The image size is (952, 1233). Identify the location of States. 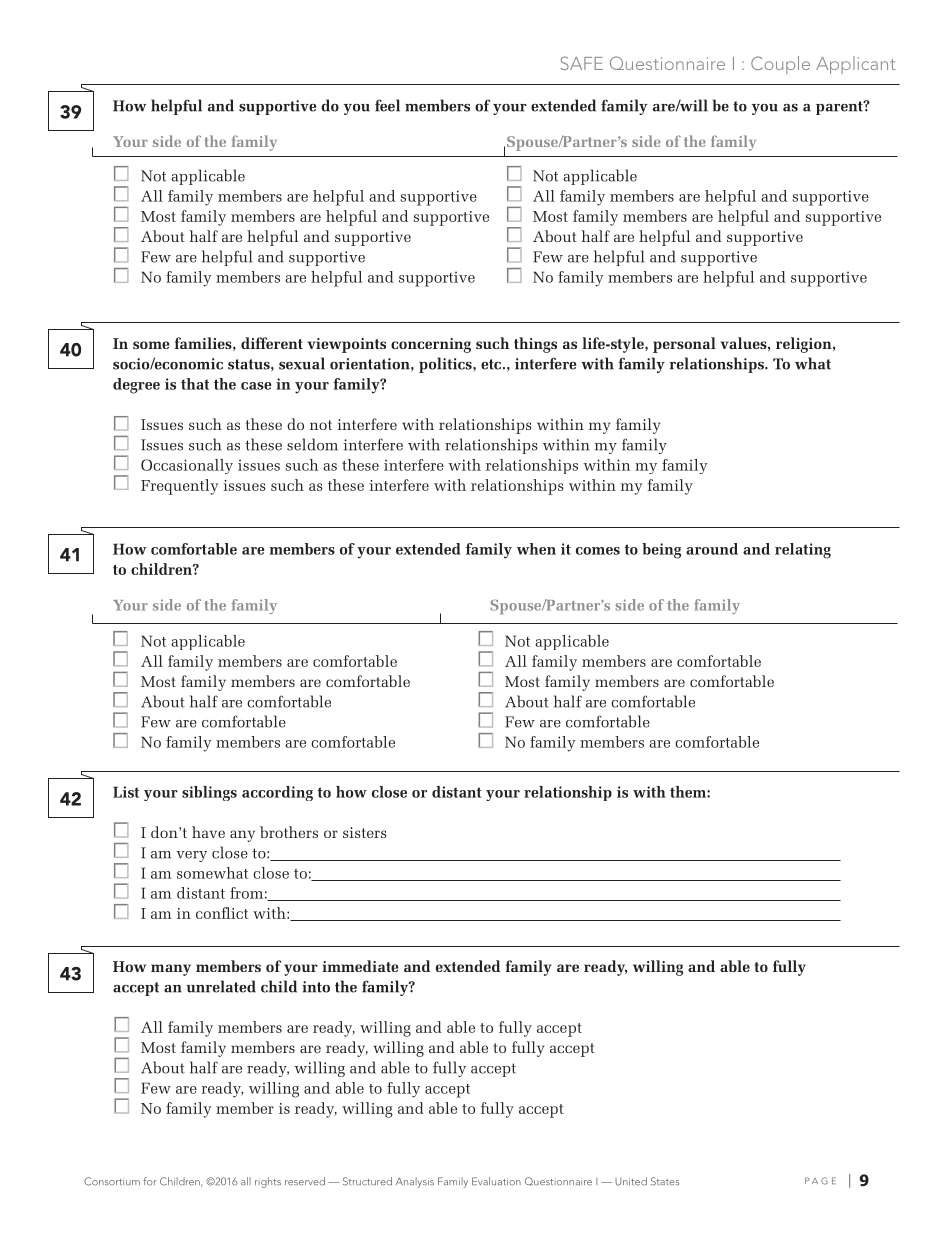
(665, 1181).
